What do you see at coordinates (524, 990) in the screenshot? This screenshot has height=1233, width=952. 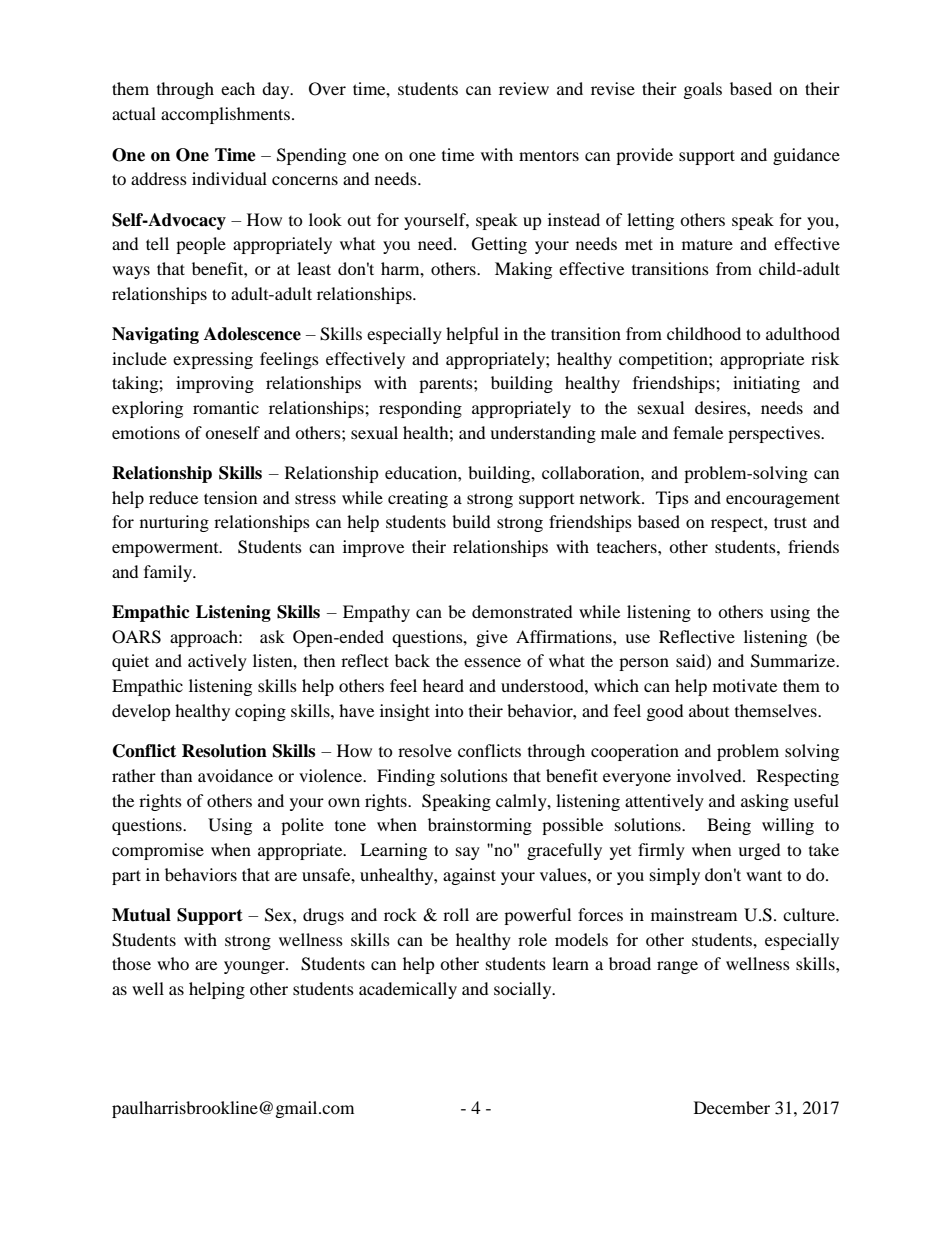 I see `socially` at bounding box center [524, 990].
